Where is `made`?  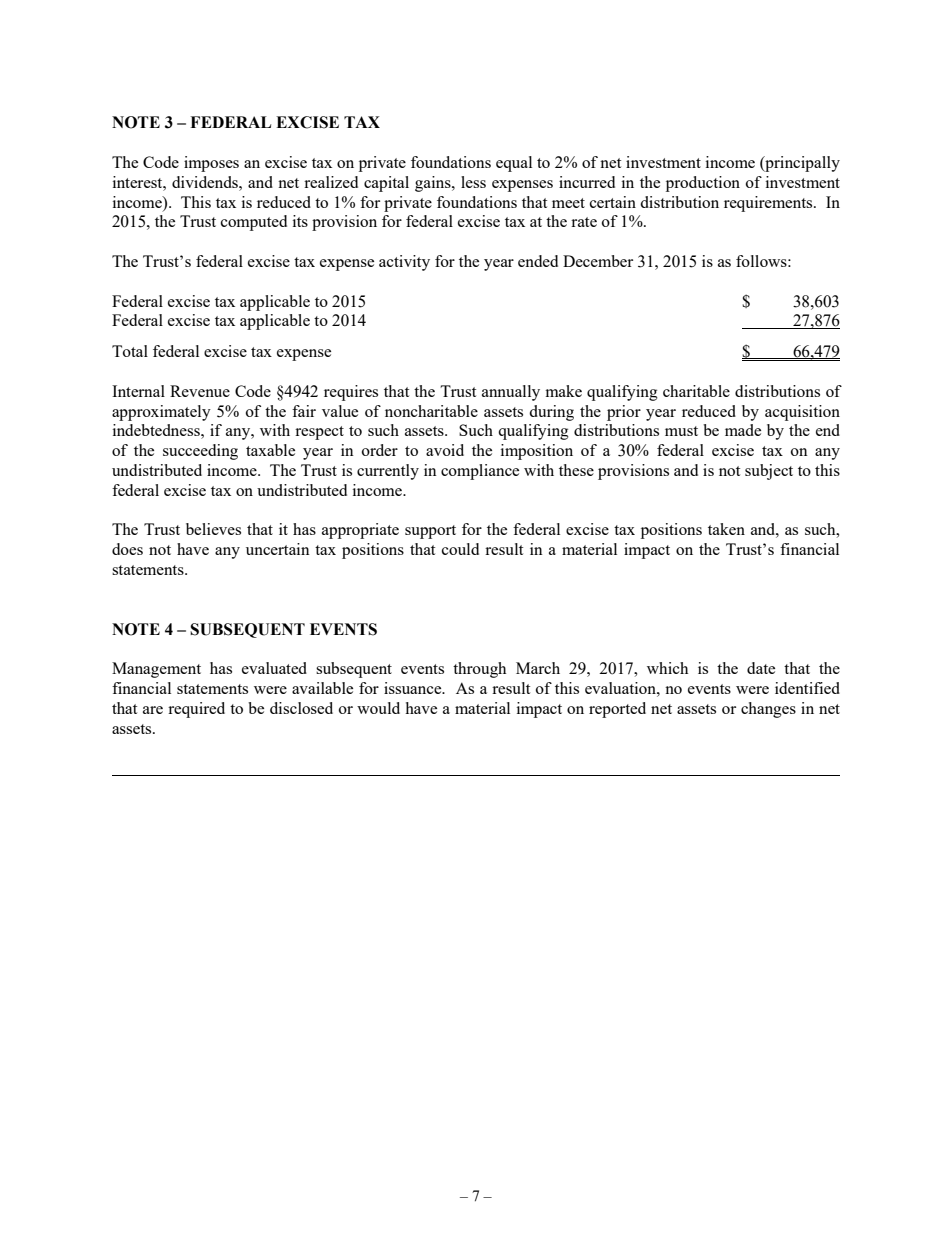
made is located at coordinates (743, 430).
